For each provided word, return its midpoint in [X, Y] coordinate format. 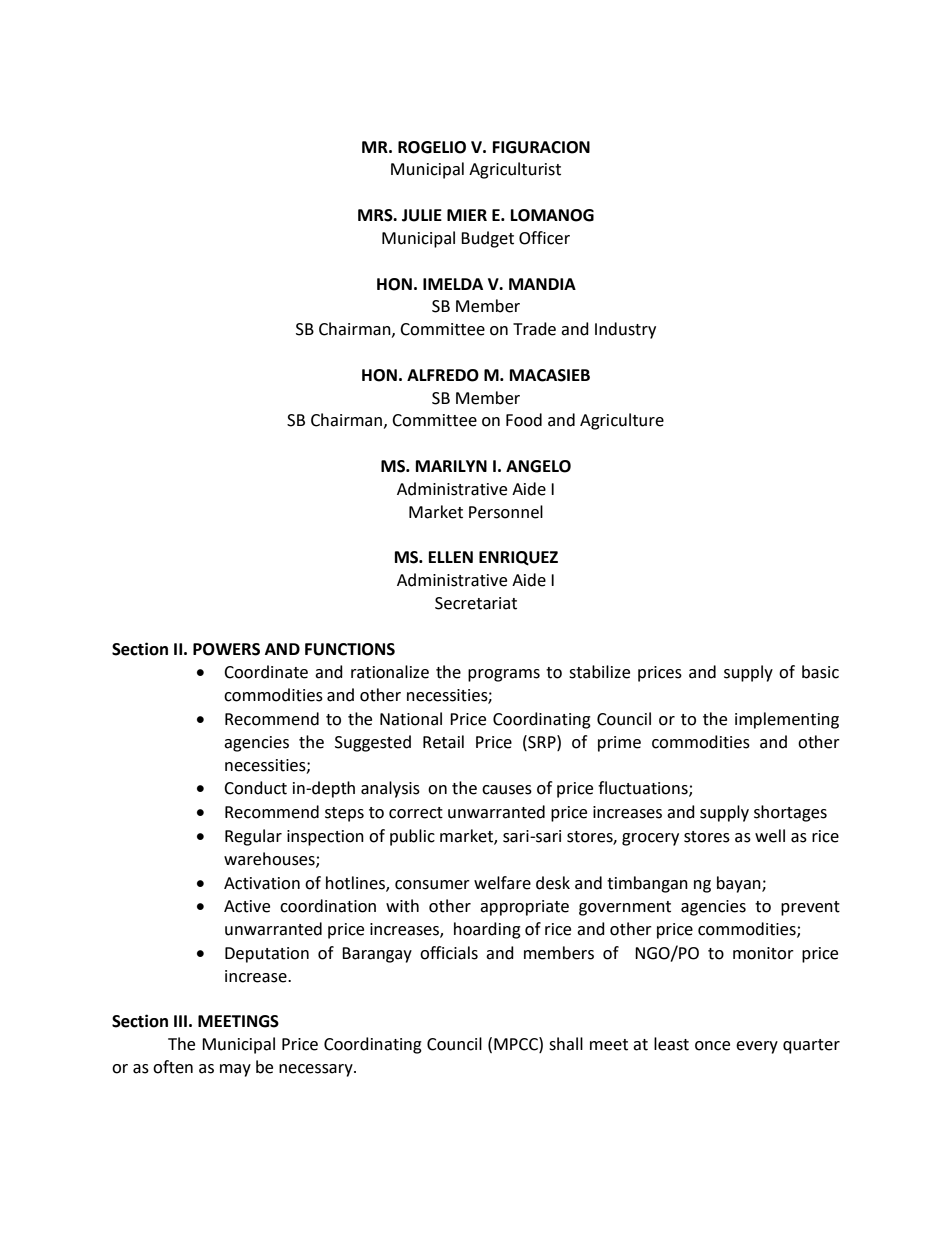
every [757, 1047]
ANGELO [538, 466]
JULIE [422, 215]
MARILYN [451, 466]
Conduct [255, 788]
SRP [542, 742]
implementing [787, 720]
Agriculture [622, 421]
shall [566, 1044]
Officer [544, 238]
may [235, 1070]
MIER [467, 215]
